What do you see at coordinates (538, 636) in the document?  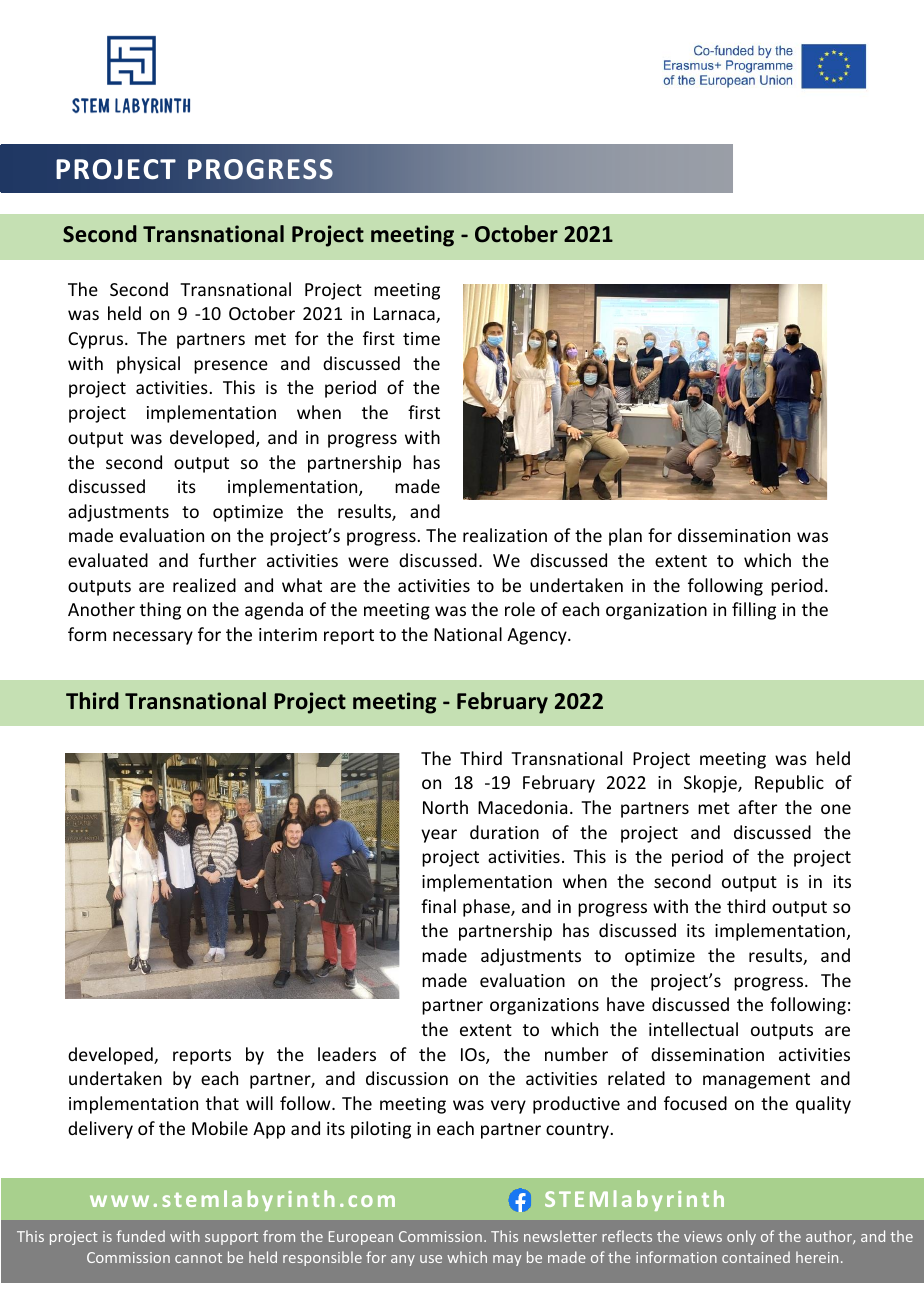 I see `Agency` at bounding box center [538, 636].
